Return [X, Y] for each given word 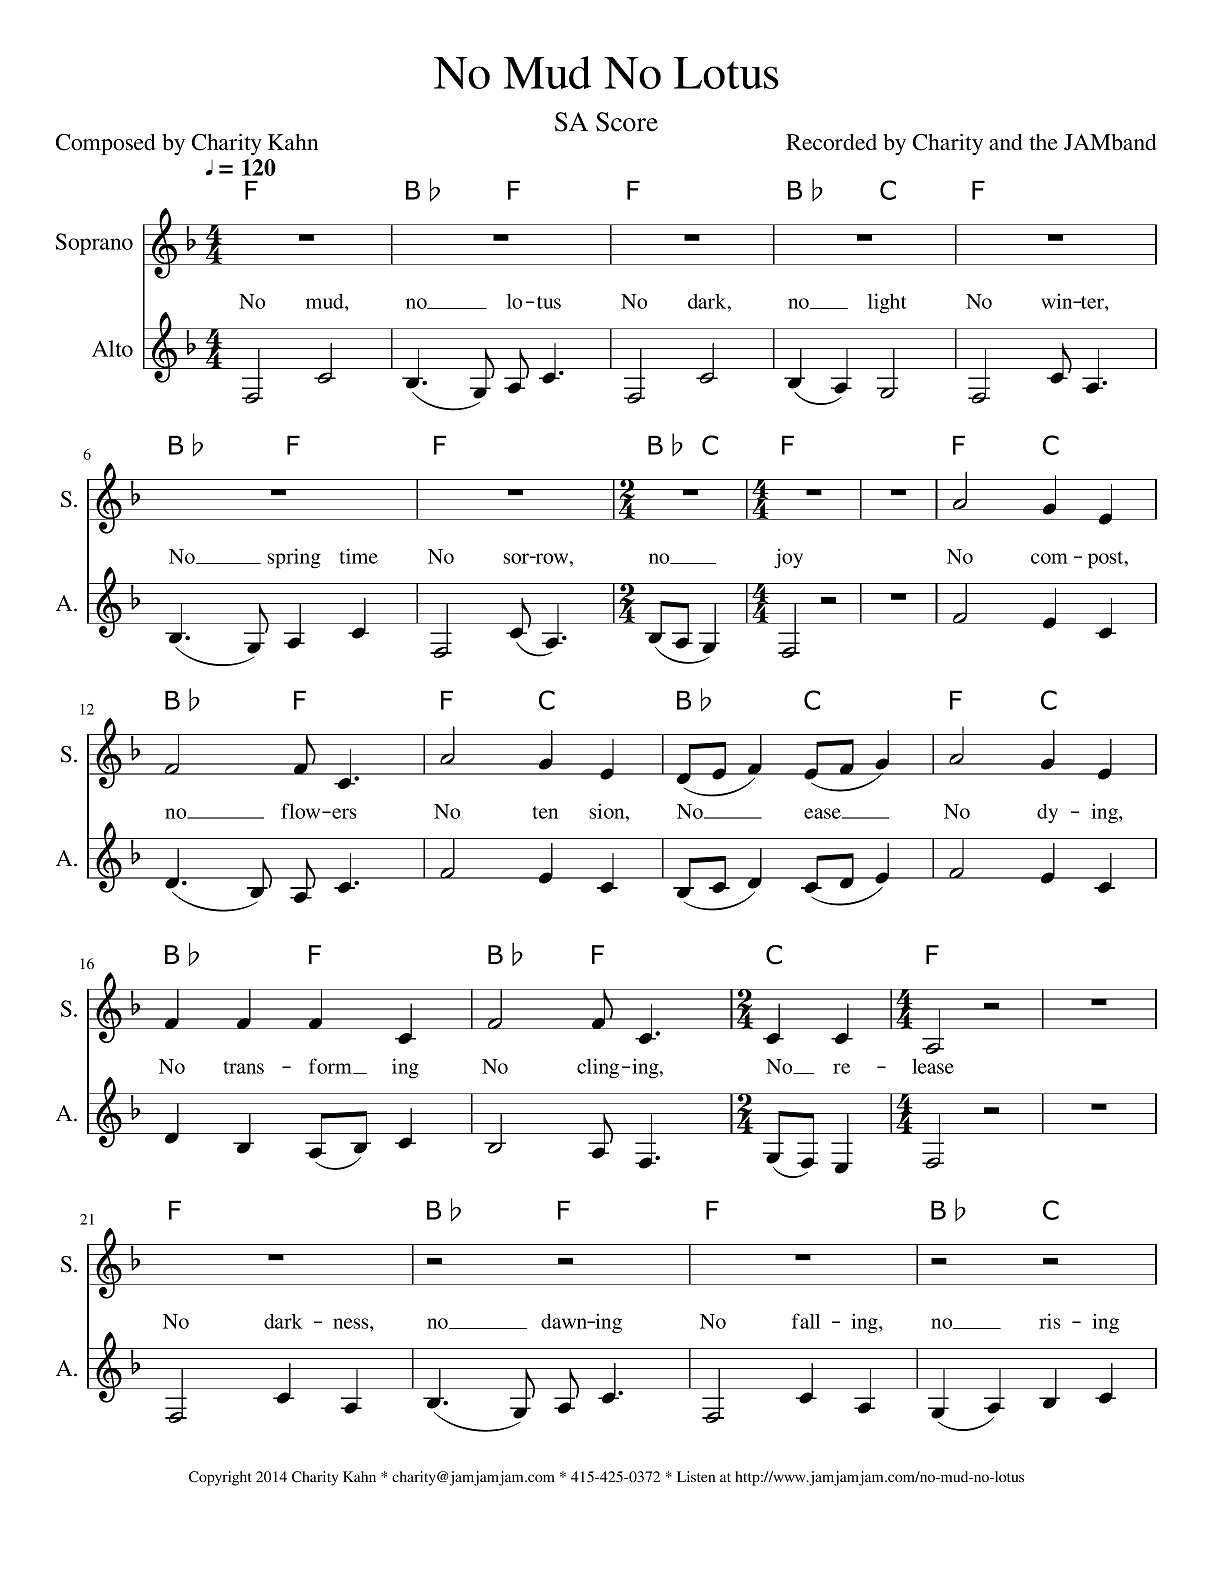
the [1043, 142]
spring [294, 558]
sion [608, 811]
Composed [106, 144]
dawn [565, 1321]
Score [627, 122]
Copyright [220, 1478]
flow [302, 811]
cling [598, 1068]
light [887, 303]
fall [806, 1321]
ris [1049, 1321]
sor [517, 558]
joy [788, 558]
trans [243, 1067]
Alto [112, 348]
